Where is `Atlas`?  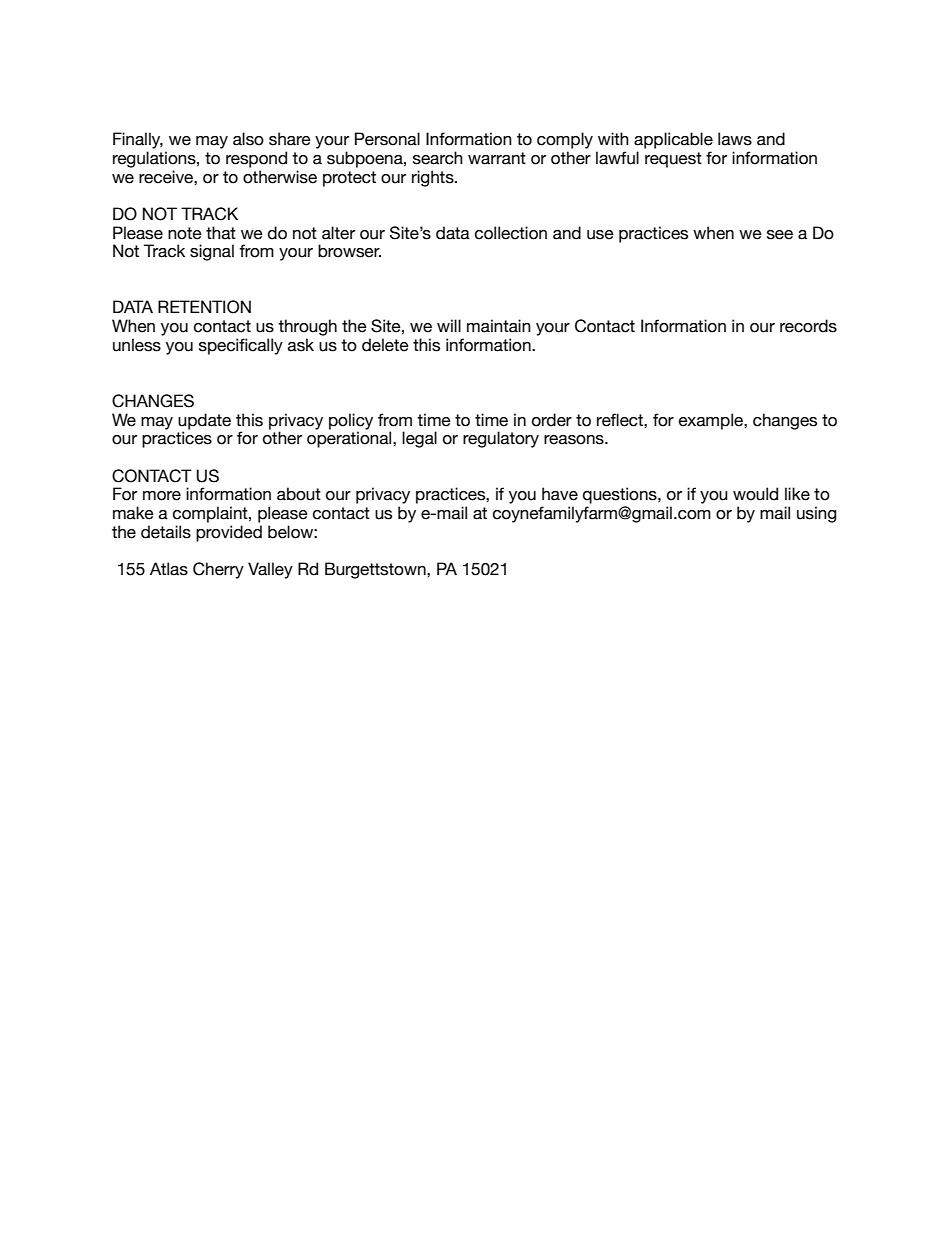
Atlas is located at coordinates (169, 569).
